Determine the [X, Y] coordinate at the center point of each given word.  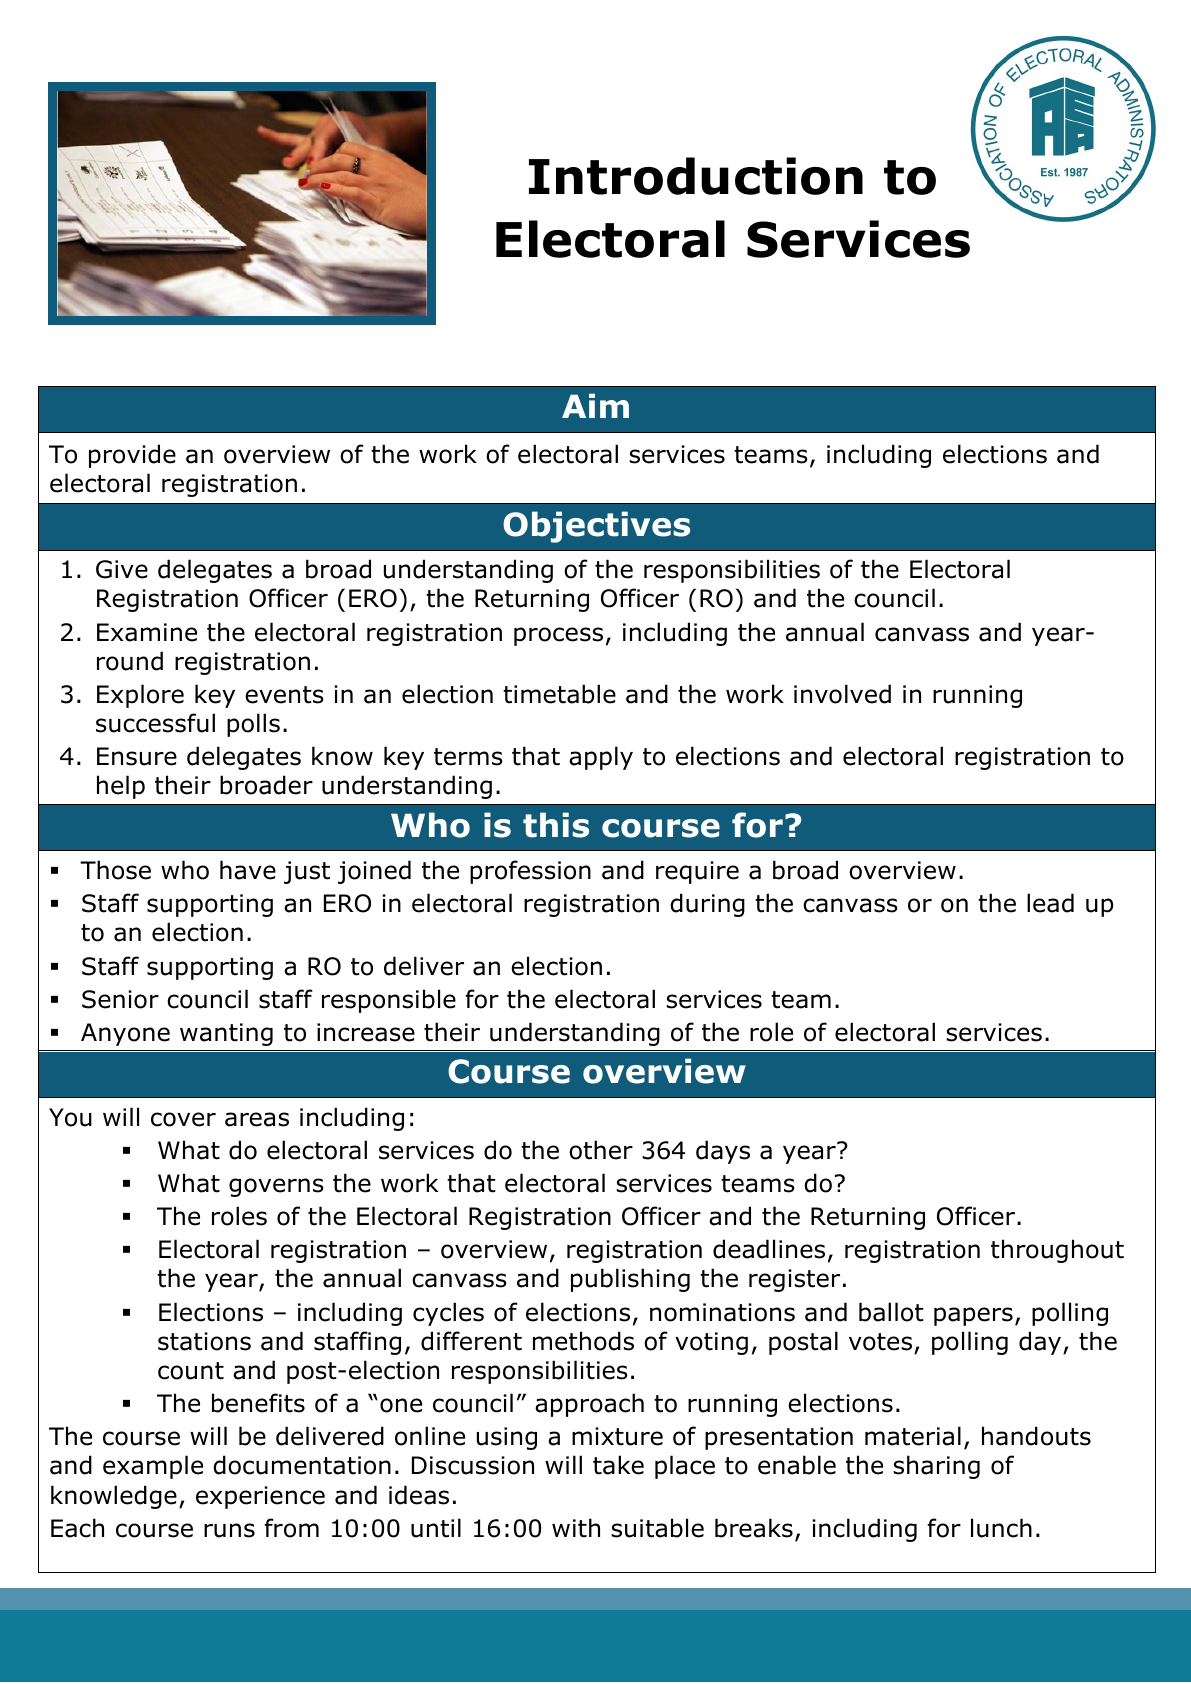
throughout [1057, 1251]
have [248, 870]
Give [122, 569]
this [556, 825]
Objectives [596, 527]
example [153, 1467]
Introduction [696, 176]
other [601, 1150]
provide [132, 456]
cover [183, 1119]
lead [1050, 903]
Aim [595, 405]
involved [842, 694]
